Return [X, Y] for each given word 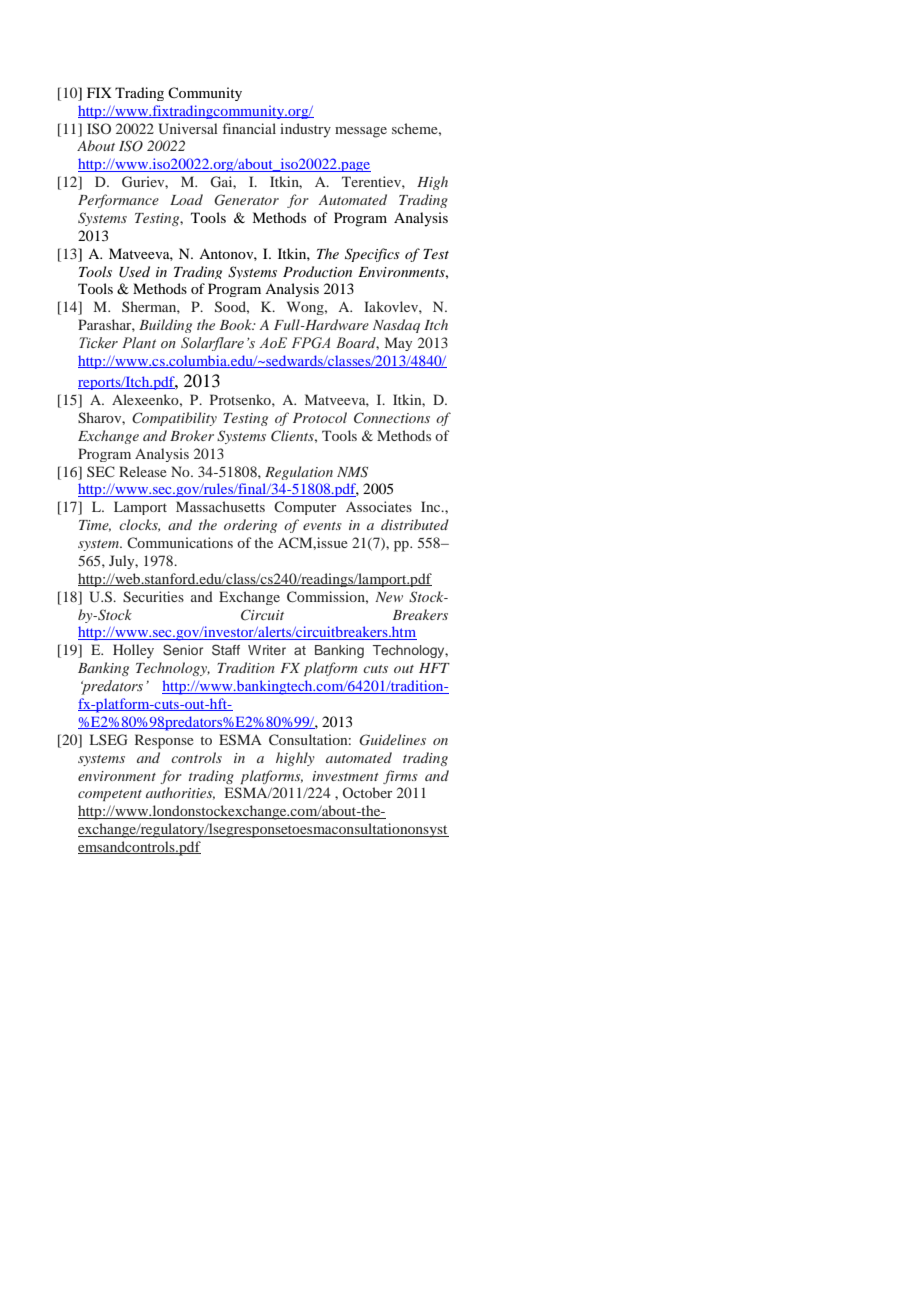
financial [249, 128]
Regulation [299, 473]
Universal [188, 129]
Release [143, 471]
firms [400, 777]
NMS [352, 472]
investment [345, 776]
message [361, 132]
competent [110, 795]
